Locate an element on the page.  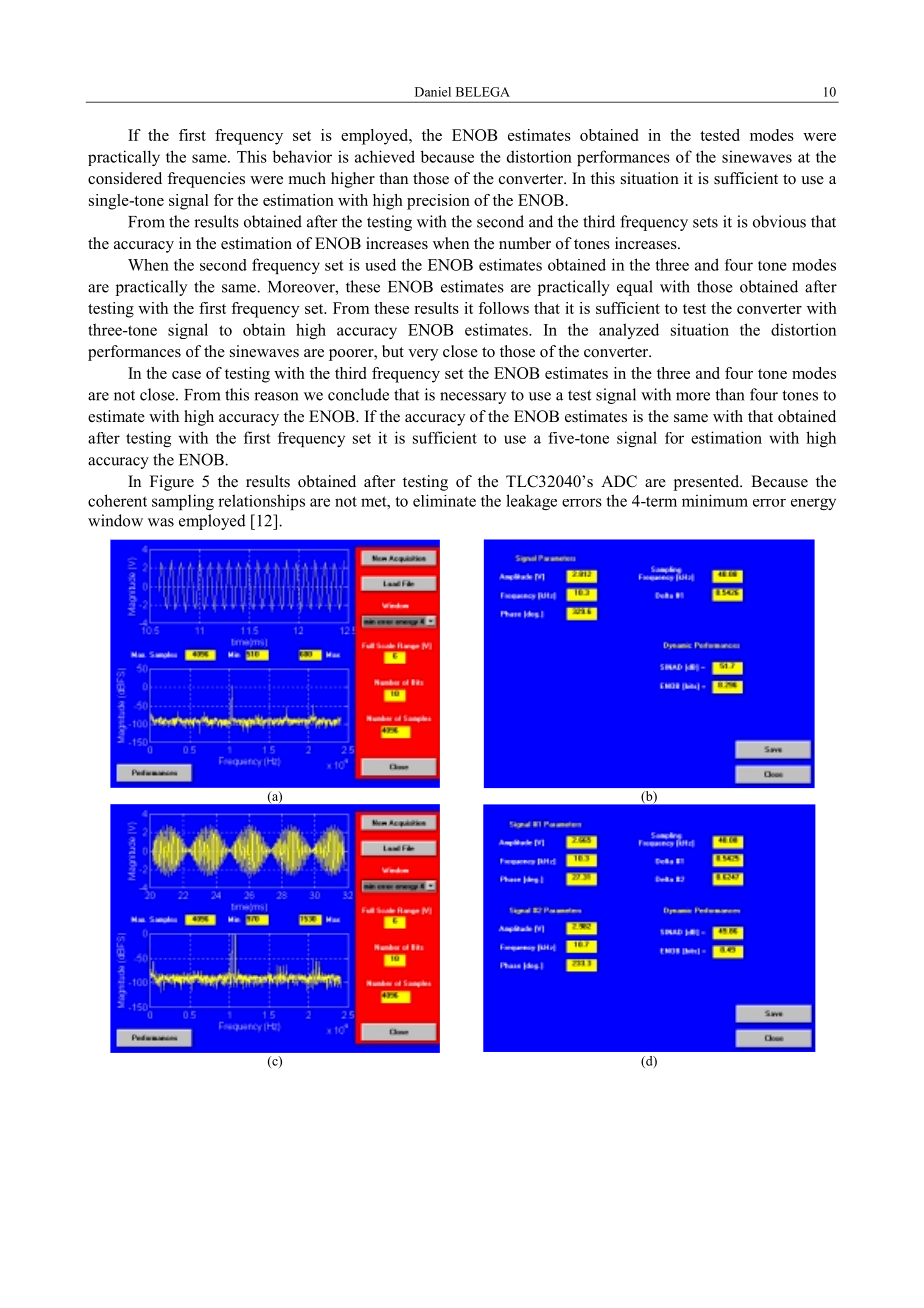
behavior is located at coordinates (302, 156).
